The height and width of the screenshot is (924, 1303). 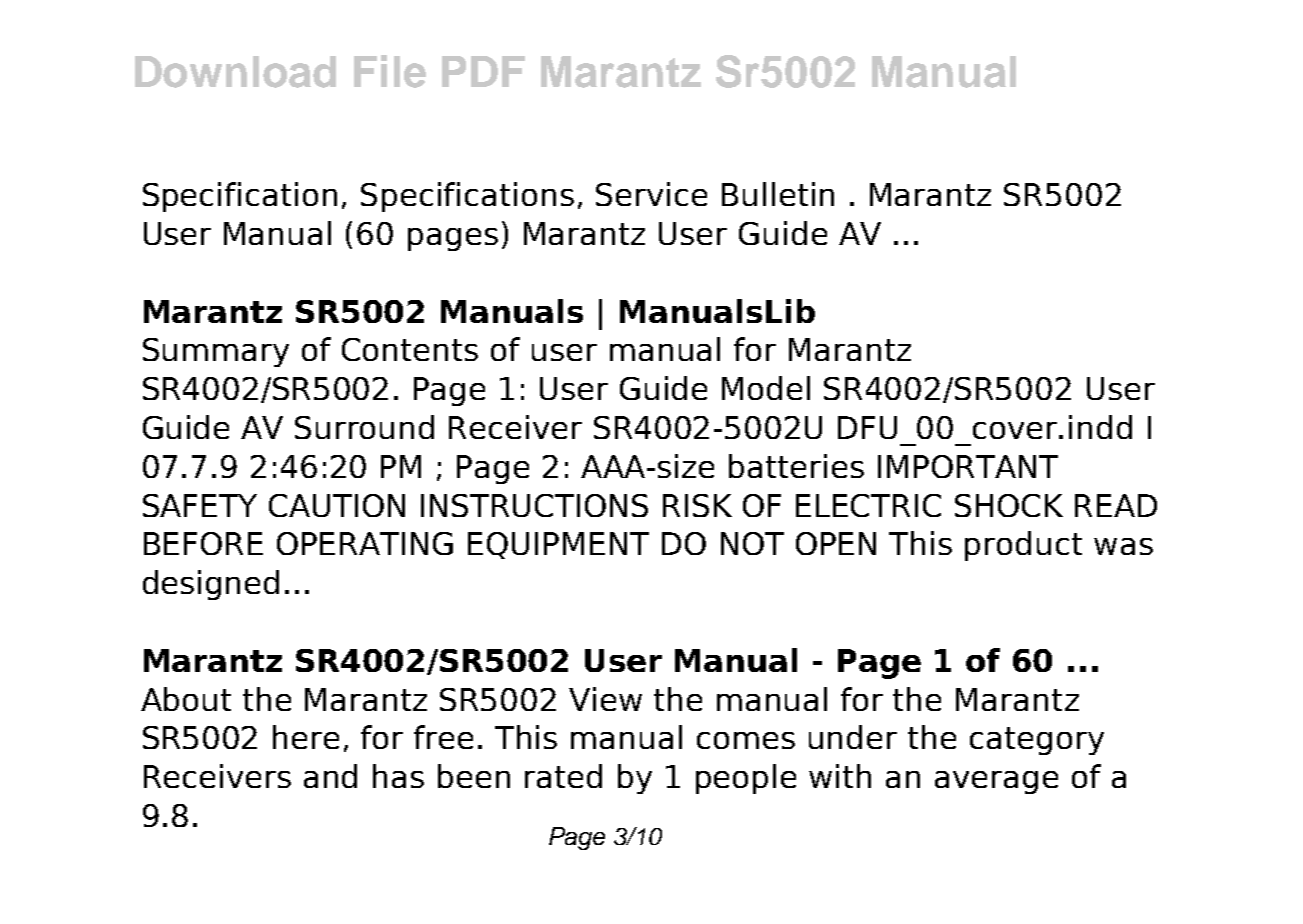 What do you see at coordinates (1023, 546) in the screenshot?
I see `product` at bounding box center [1023, 546].
